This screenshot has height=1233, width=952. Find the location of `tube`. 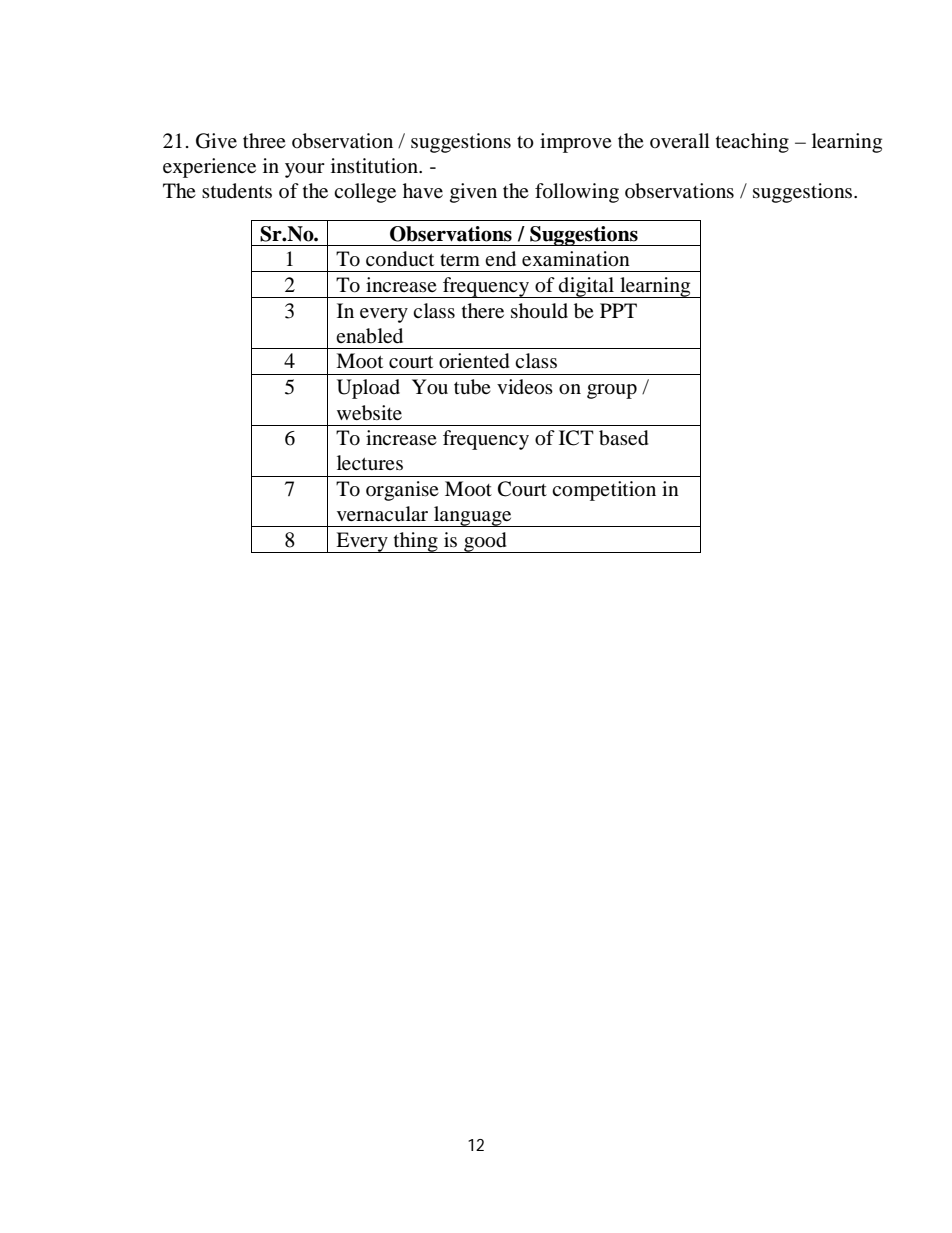

tube is located at coordinates (472, 387).
